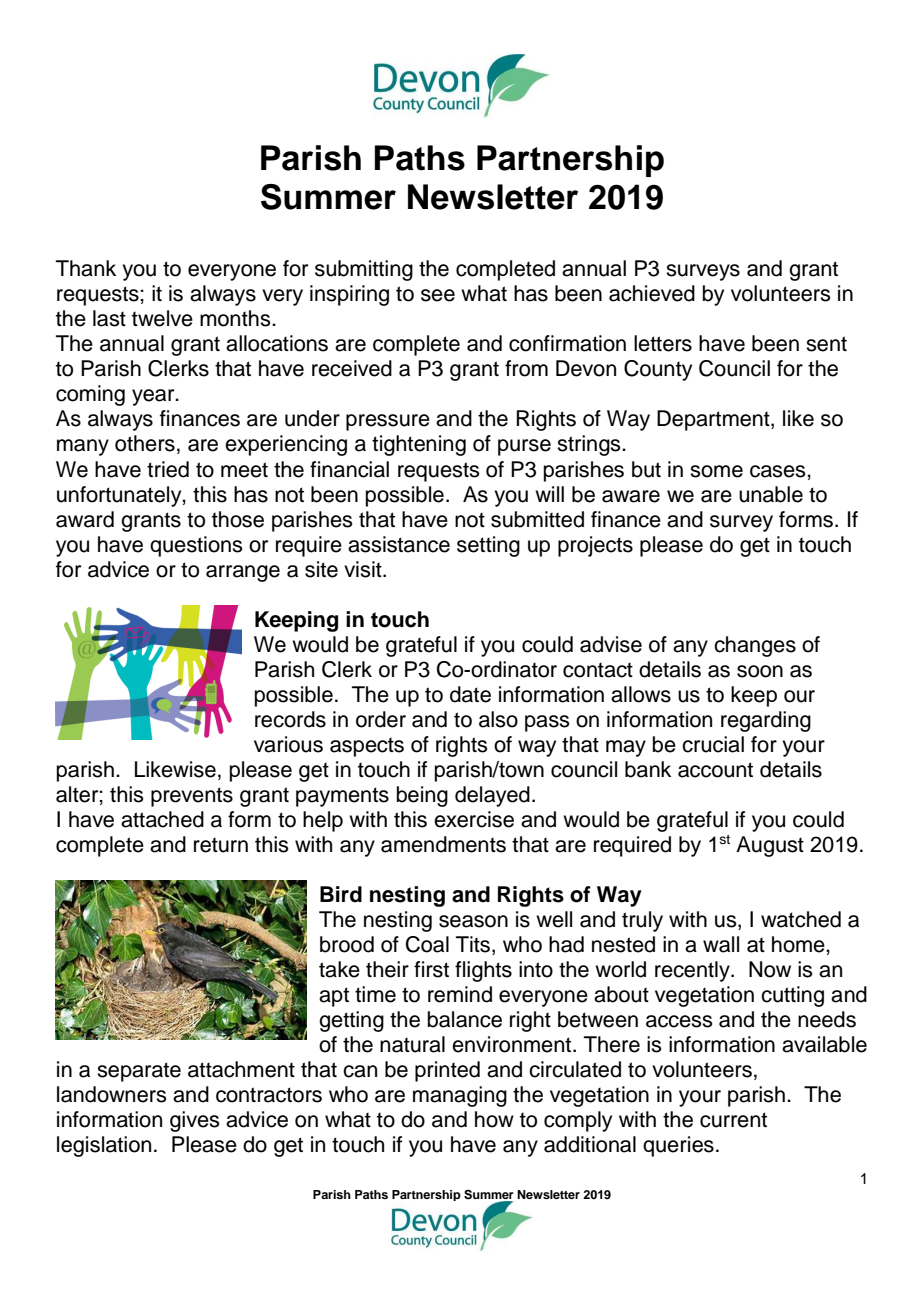 The image size is (924, 1308). Describe the element at coordinates (195, 1121) in the screenshot. I see `gives` at that location.
